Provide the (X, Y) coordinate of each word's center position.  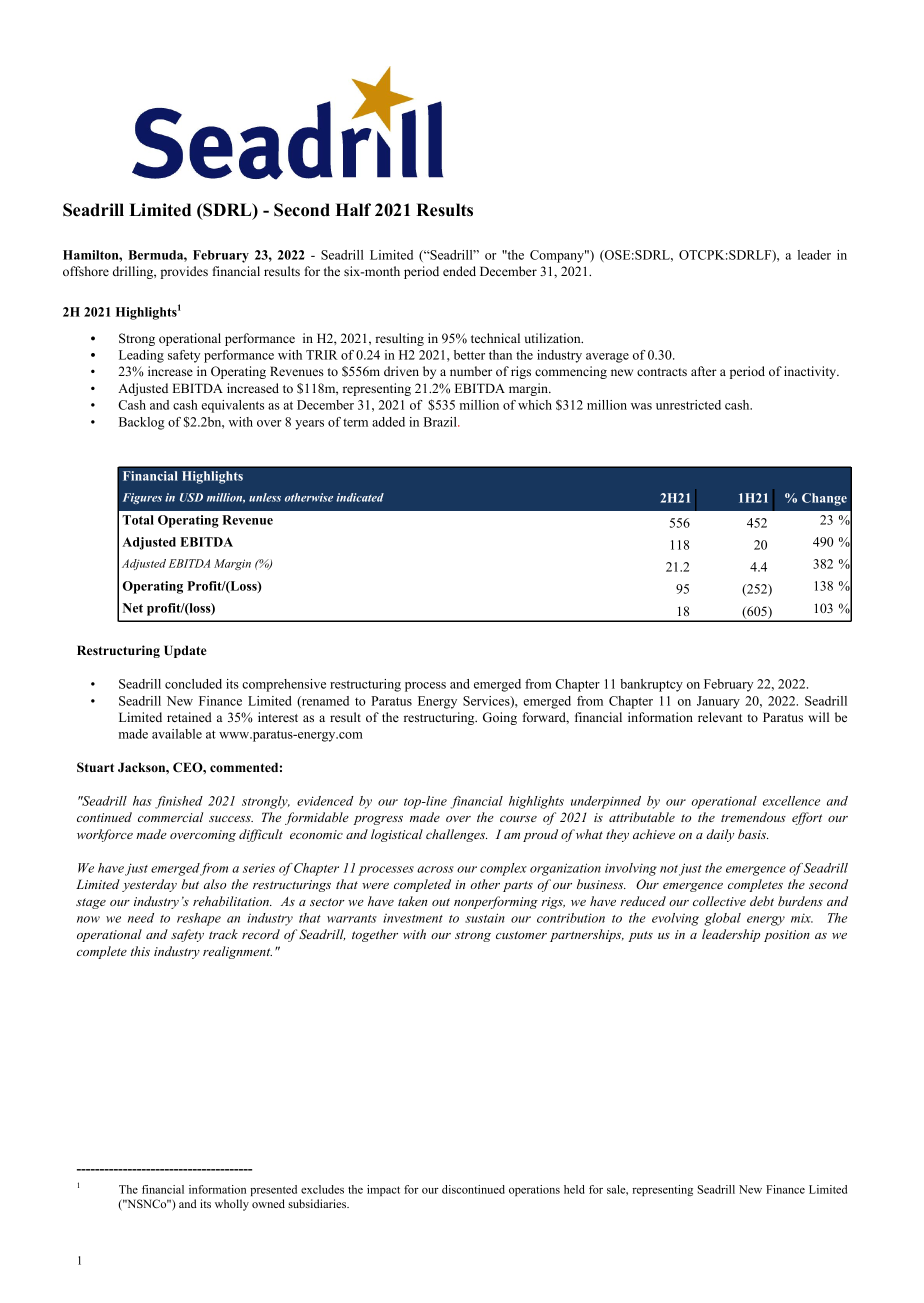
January (718, 702)
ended (459, 271)
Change (824, 499)
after (704, 371)
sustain (485, 918)
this (140, 951)
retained (189, 717)
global (722, 919)
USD (191, 497)
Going (500, 718)
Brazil (441, 422)
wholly (232, 1205)
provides (184, 272)
